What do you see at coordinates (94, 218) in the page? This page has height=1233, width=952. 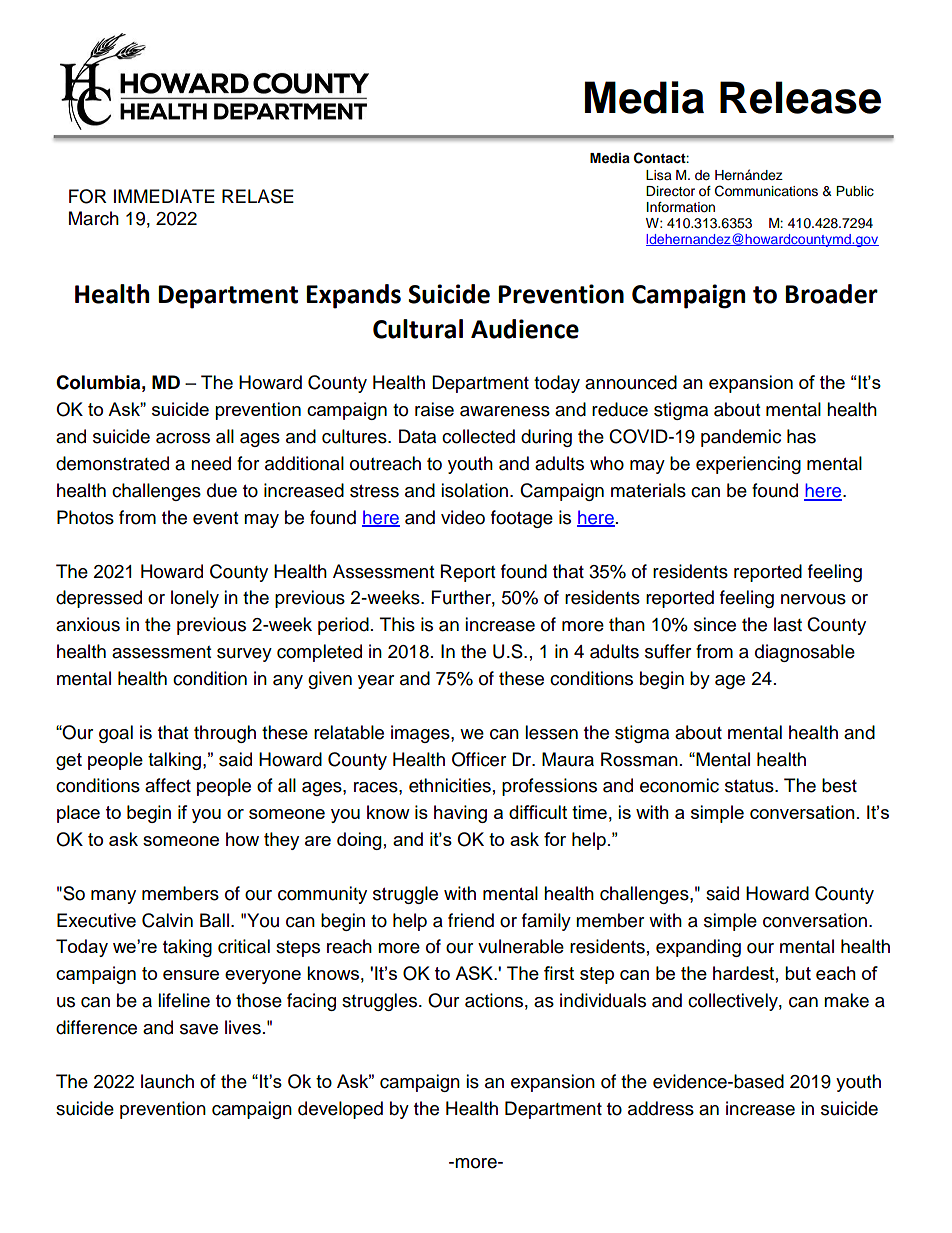 I see `March` at bounding box center [94, 218].
